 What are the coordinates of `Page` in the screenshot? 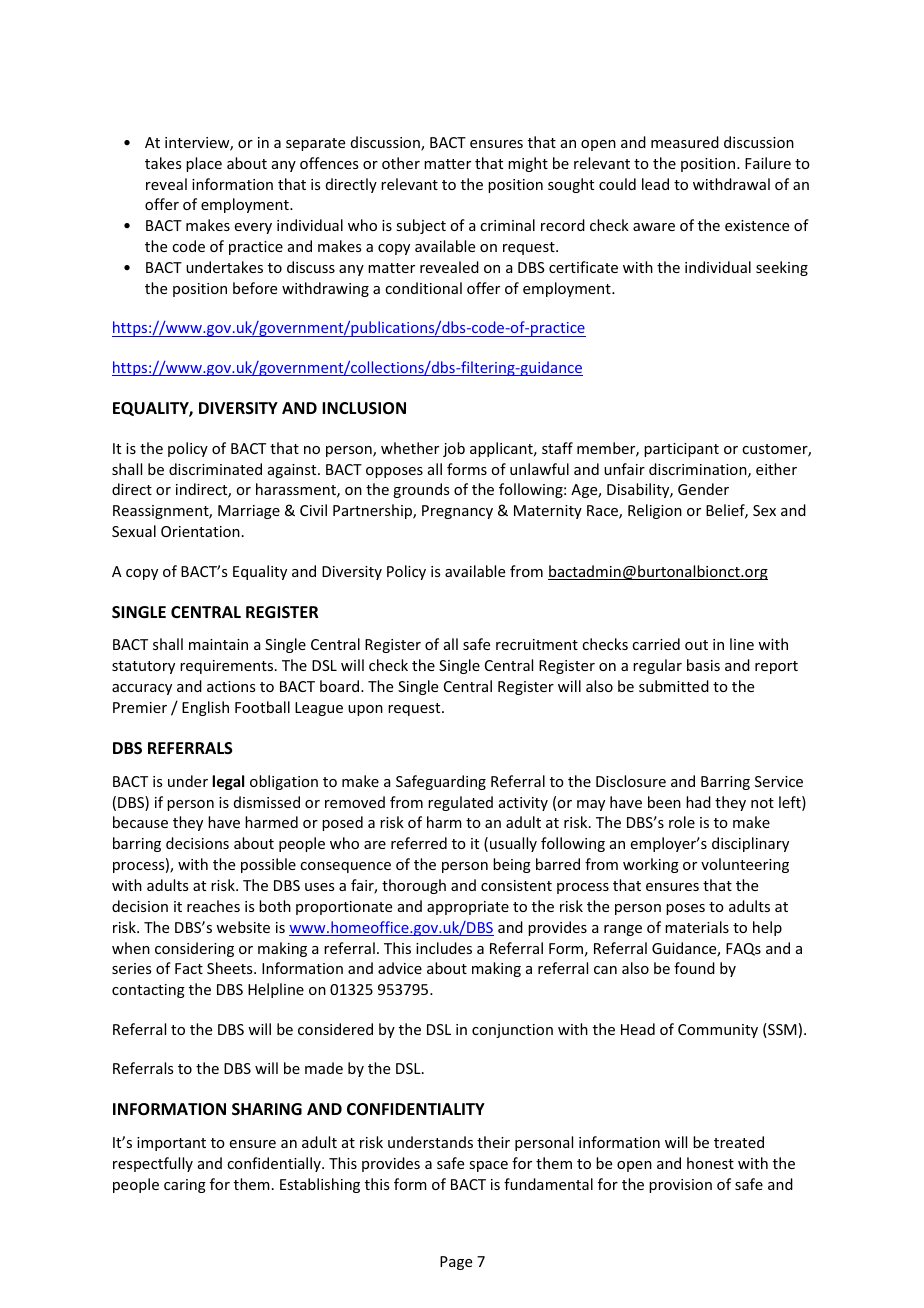 It's located at (456, 1263).
